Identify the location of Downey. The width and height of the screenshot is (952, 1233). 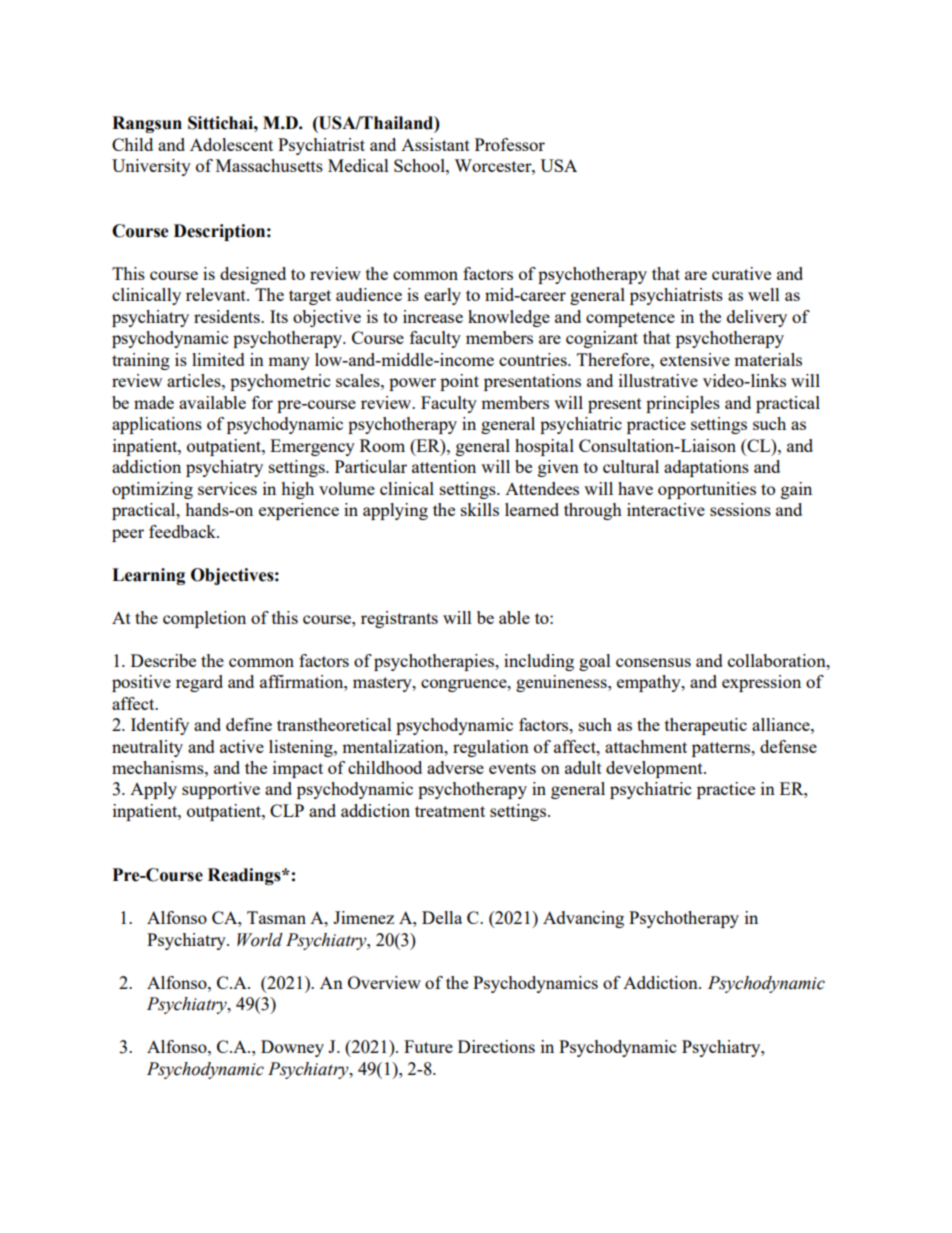
(292, 1048).
